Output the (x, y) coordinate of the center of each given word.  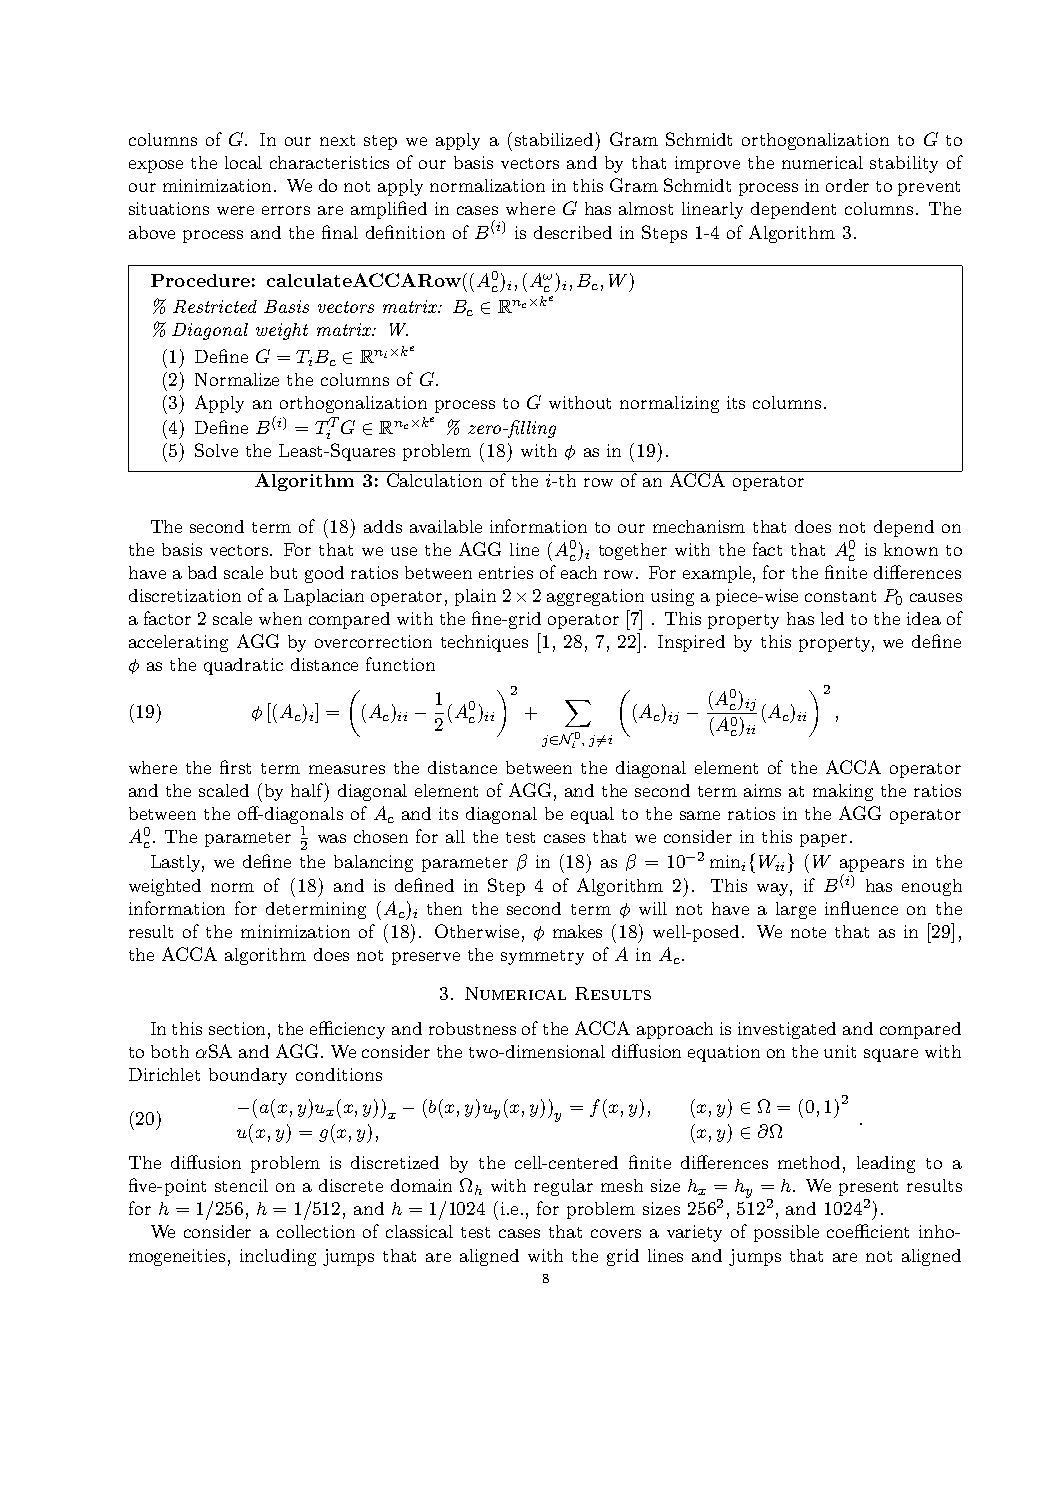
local (243, 162)
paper (823, 840)
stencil (241, 1185)
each (579, 572)
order (847, 185)
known (911, 549)
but (283, 572)
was (332, 838)
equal (592, 815)
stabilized (554, 139)
